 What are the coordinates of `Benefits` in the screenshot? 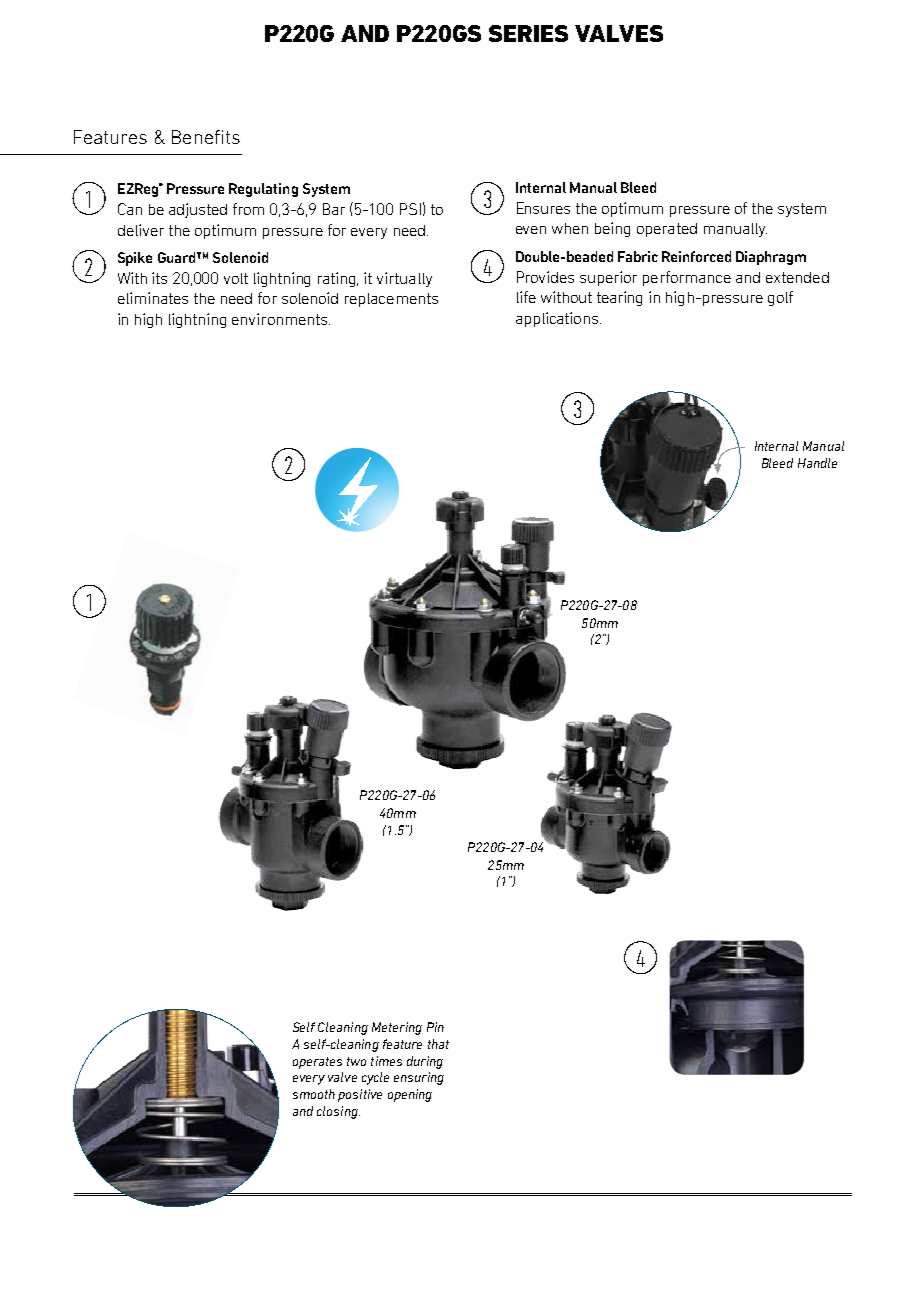 It's located at (206, 137).
